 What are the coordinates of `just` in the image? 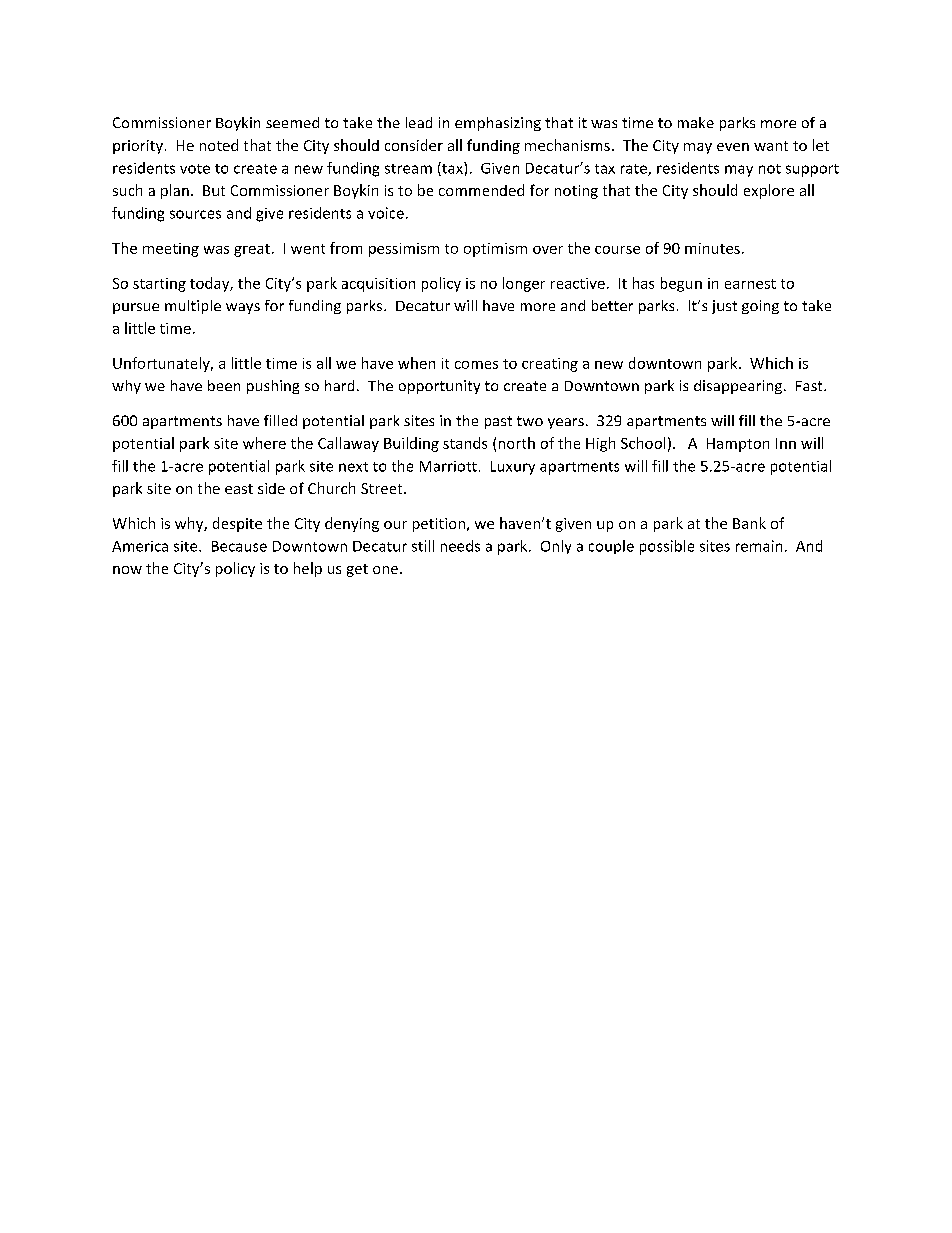 It's located at (724, 307).
